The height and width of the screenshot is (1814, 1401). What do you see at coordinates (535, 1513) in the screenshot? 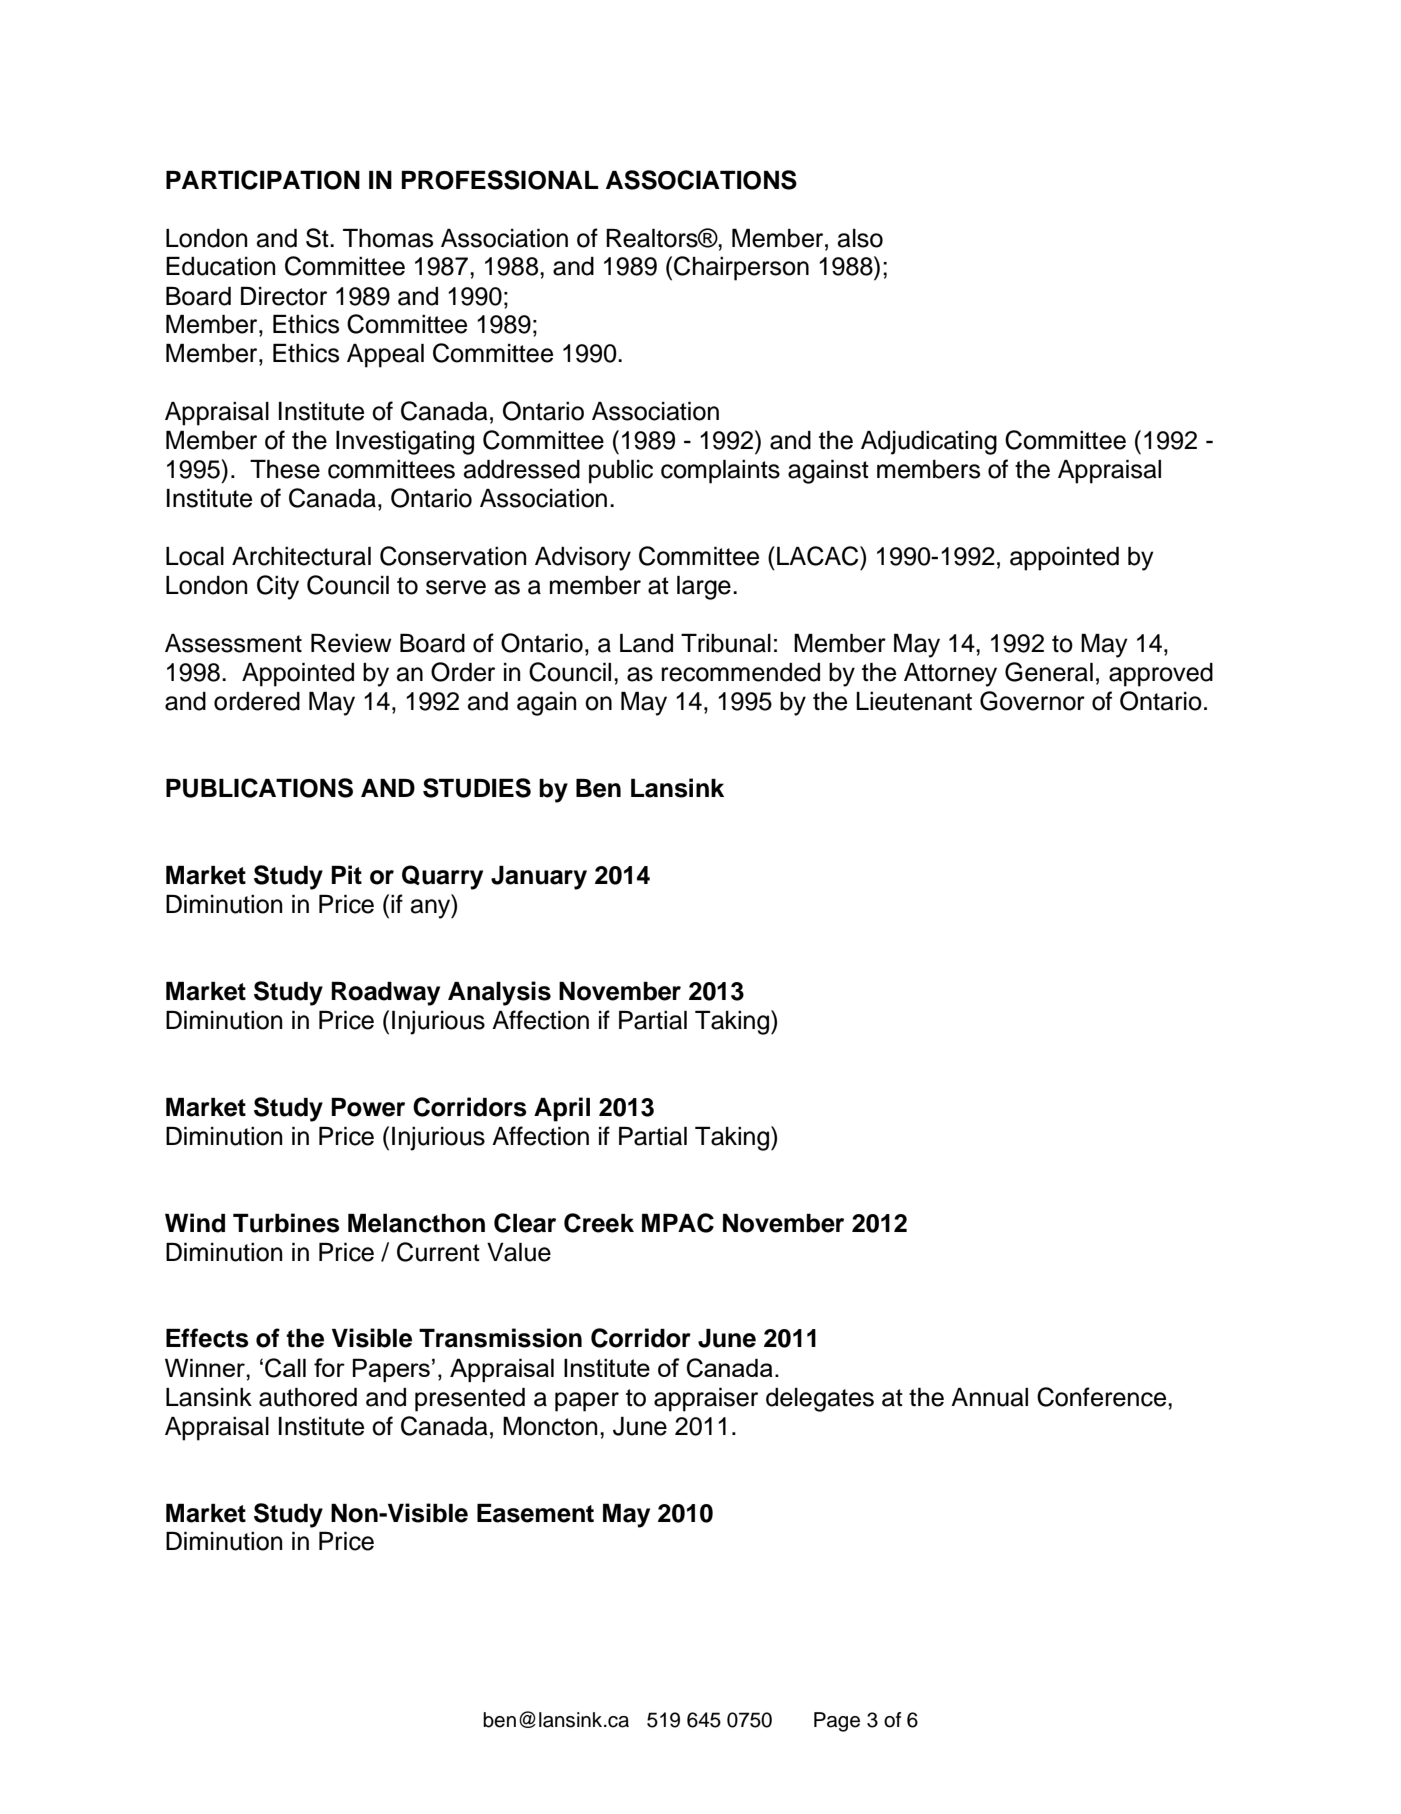
I see `Easement` at bounding box center [535, 1513].
